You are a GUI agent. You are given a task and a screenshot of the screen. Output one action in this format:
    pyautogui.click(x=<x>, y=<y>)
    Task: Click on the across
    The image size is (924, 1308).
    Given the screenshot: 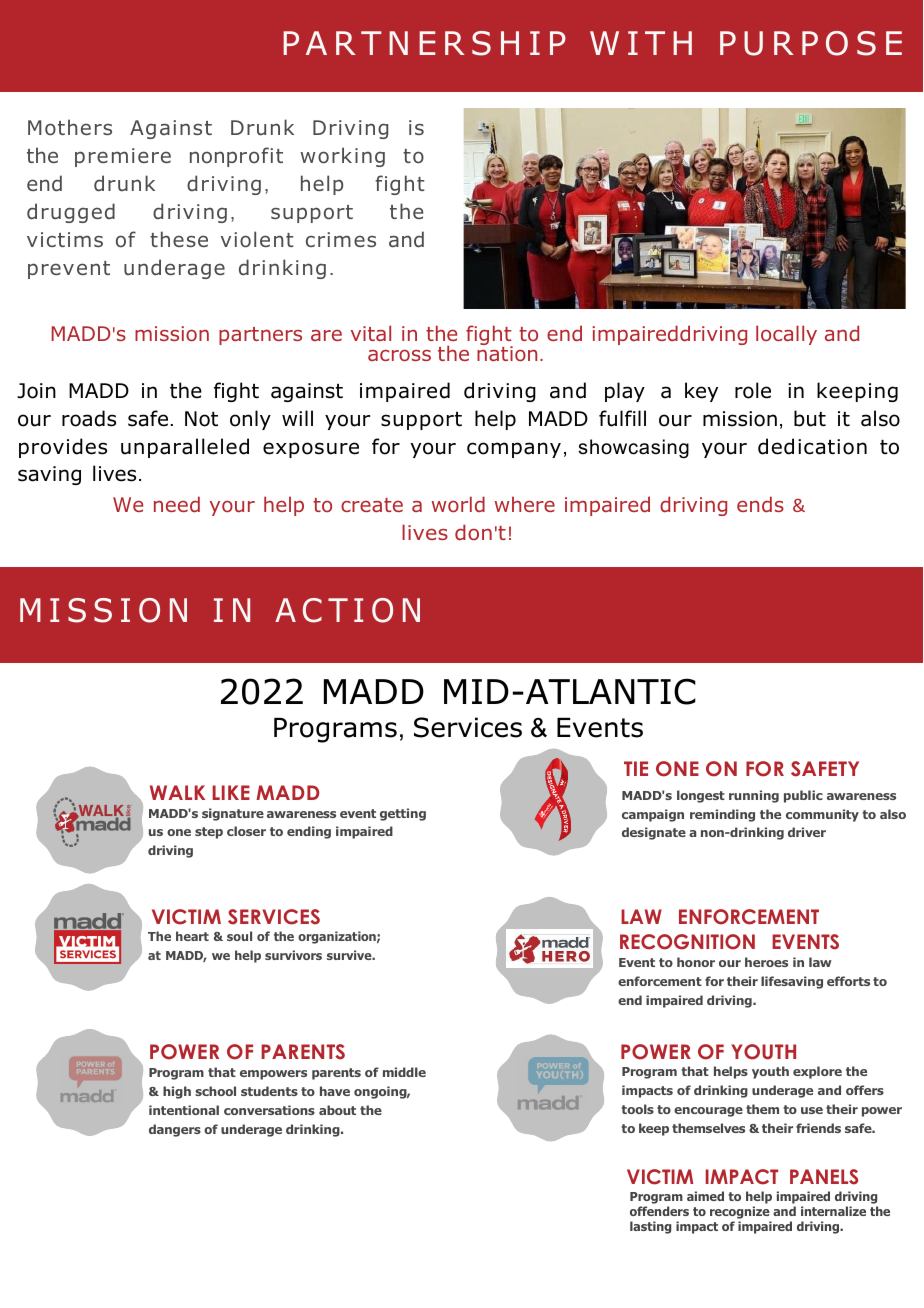 What is the action you would take?
    pyautogui.click(x=399, y=355)
